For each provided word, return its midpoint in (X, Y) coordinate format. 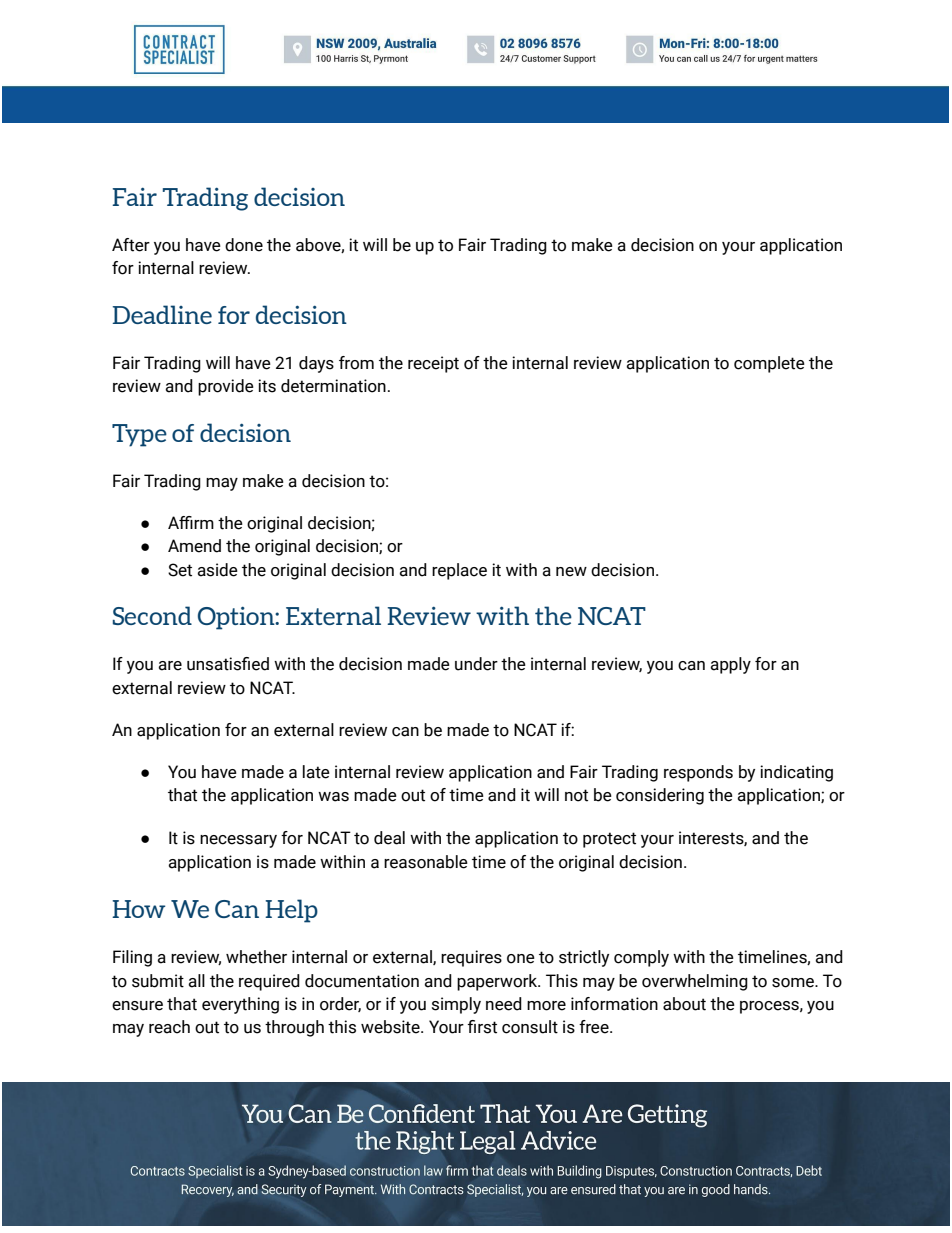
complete (769, 364)
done (244, 245)
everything (240, 1005)
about (684, 1004)
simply (456, 1005)
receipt (433, 364)
